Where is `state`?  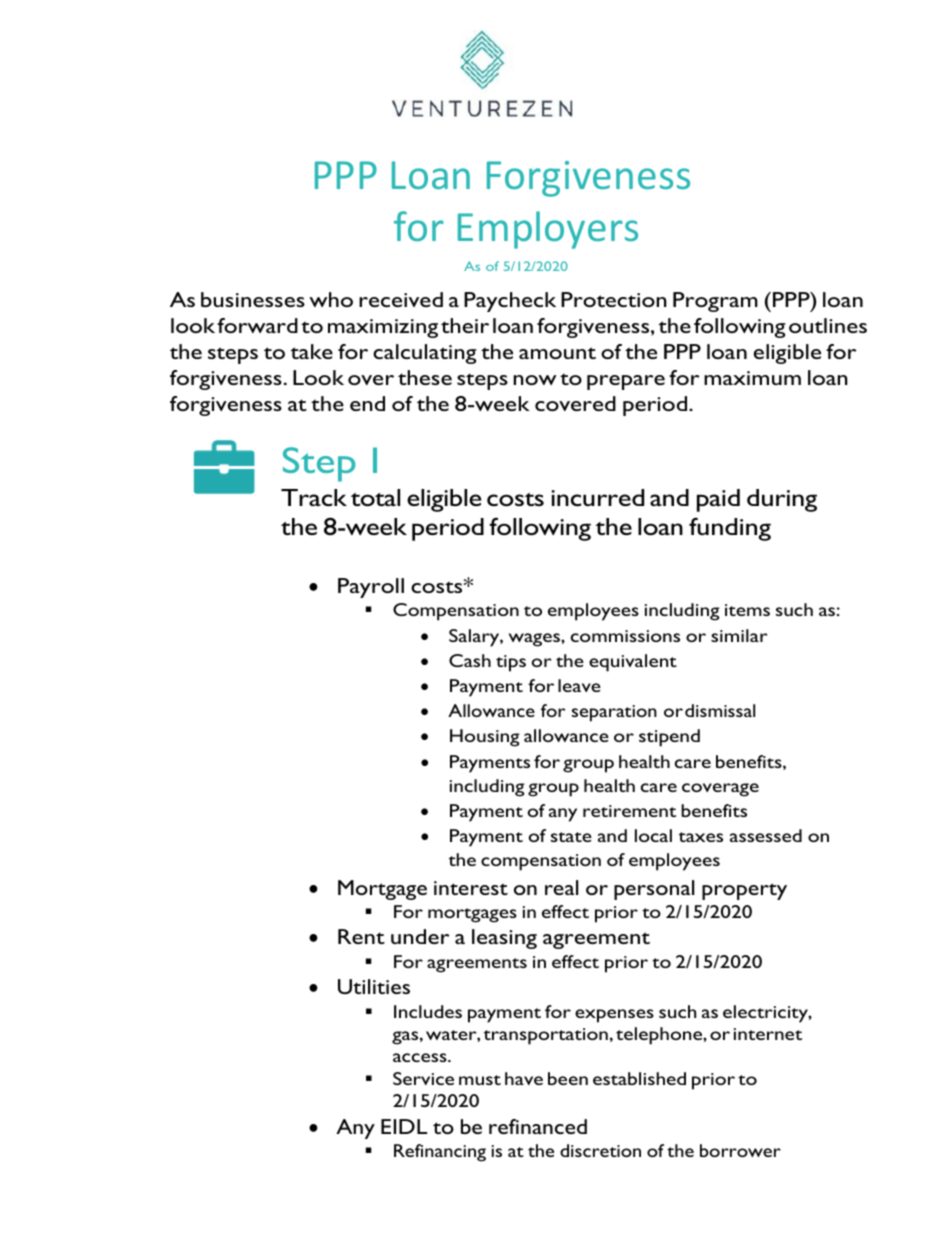
state is located at coordinates (571, 837).
